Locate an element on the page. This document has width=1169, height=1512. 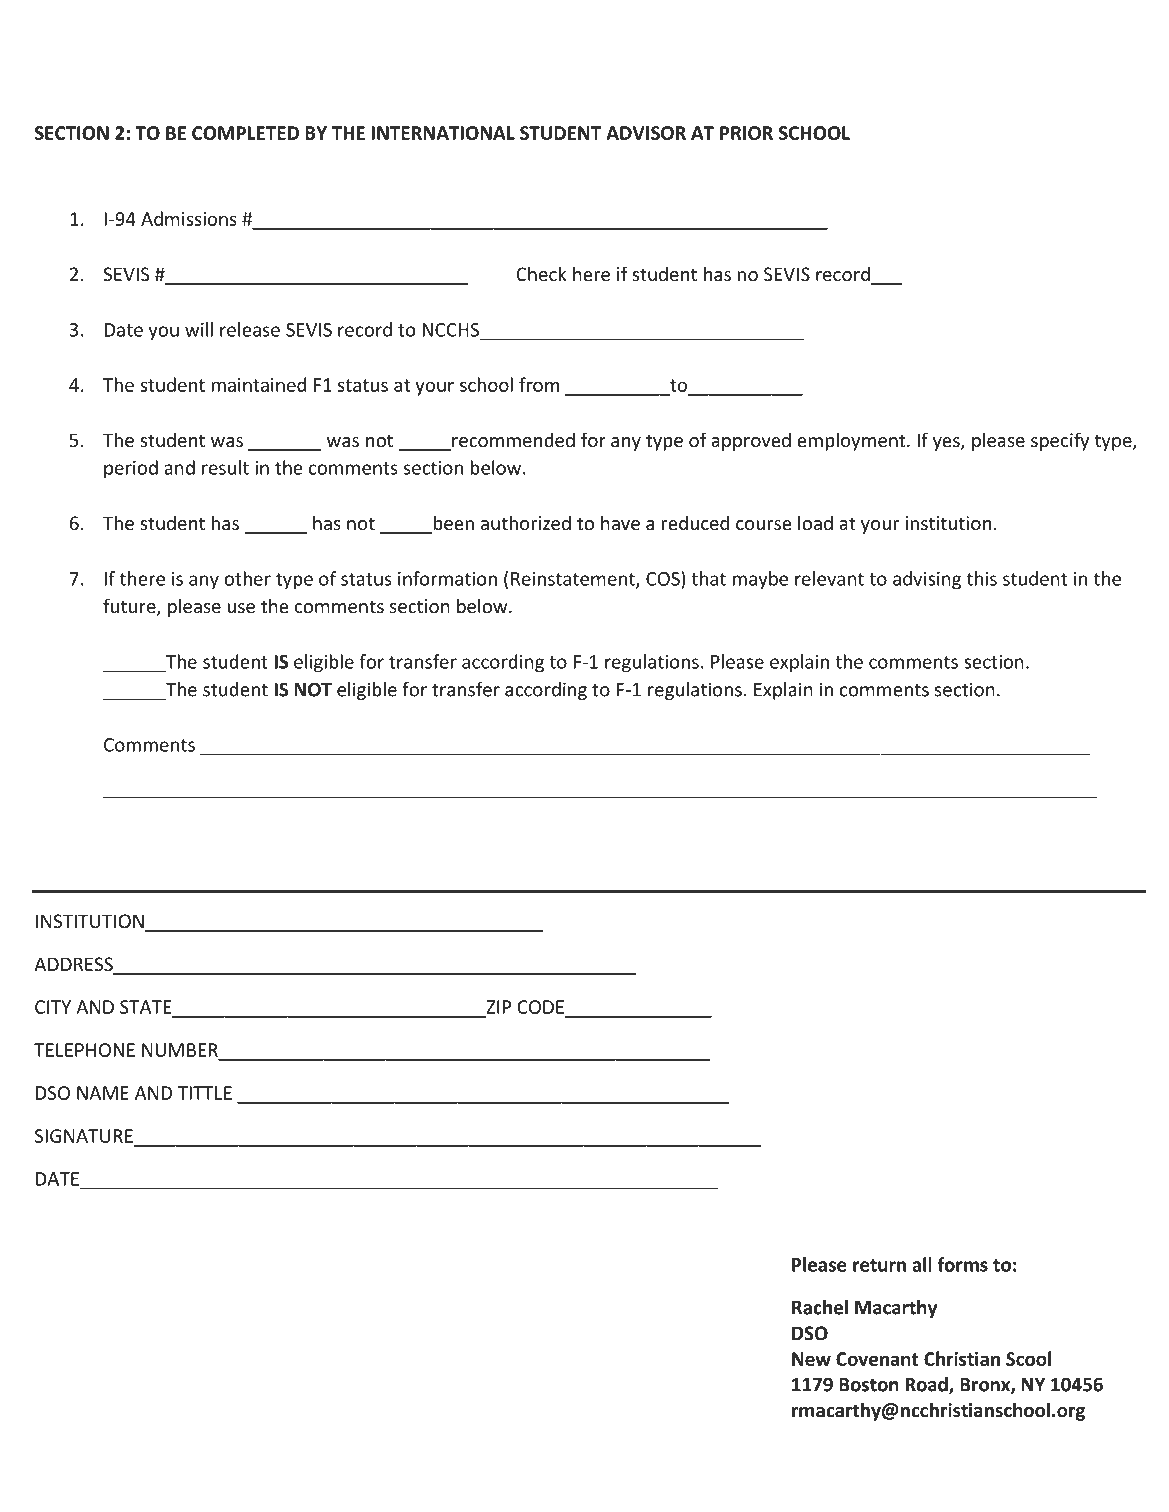
Admissions is located at coordinates (189, 218).
